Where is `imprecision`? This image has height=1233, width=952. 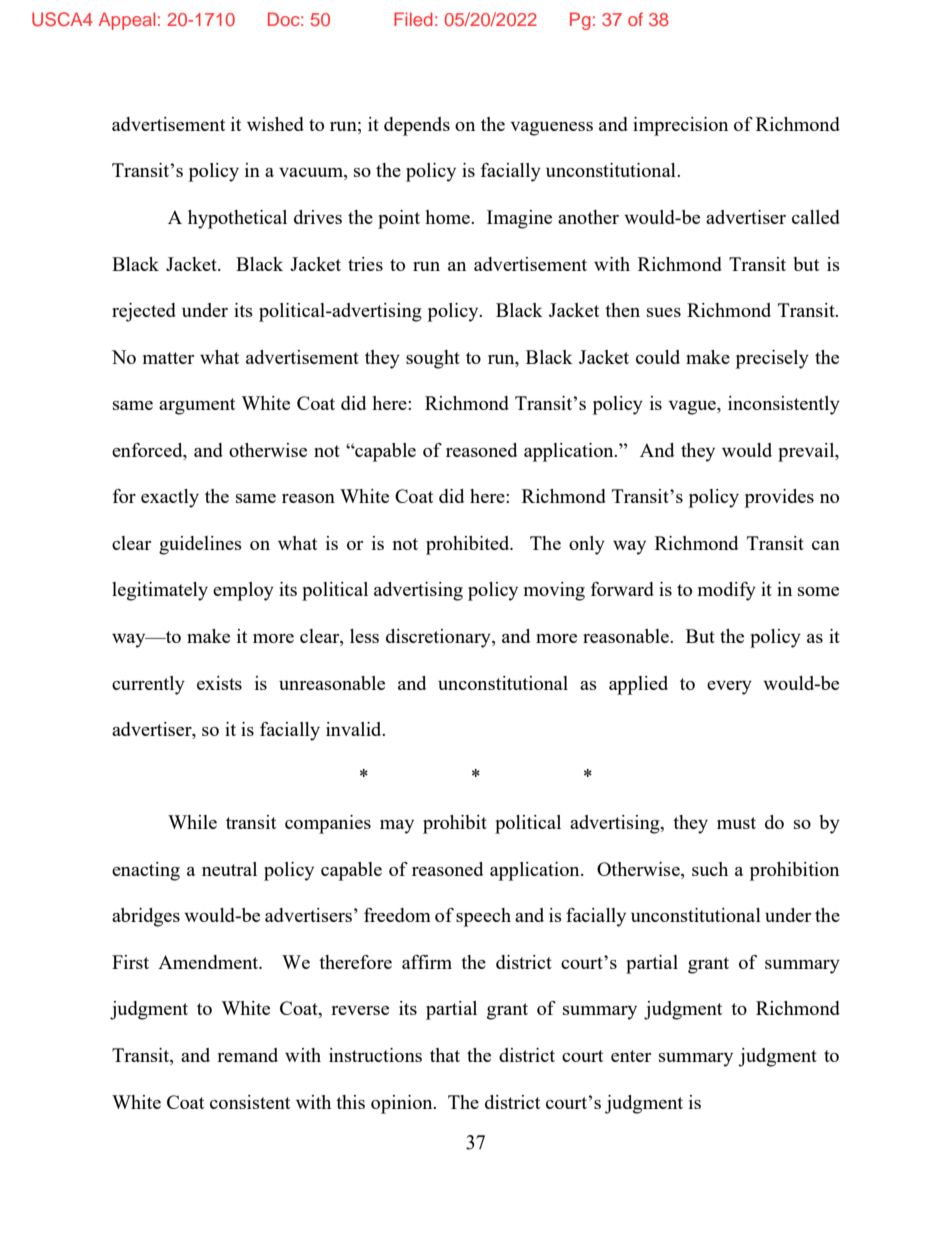
imprecision is located at coordinates (680, 126).
